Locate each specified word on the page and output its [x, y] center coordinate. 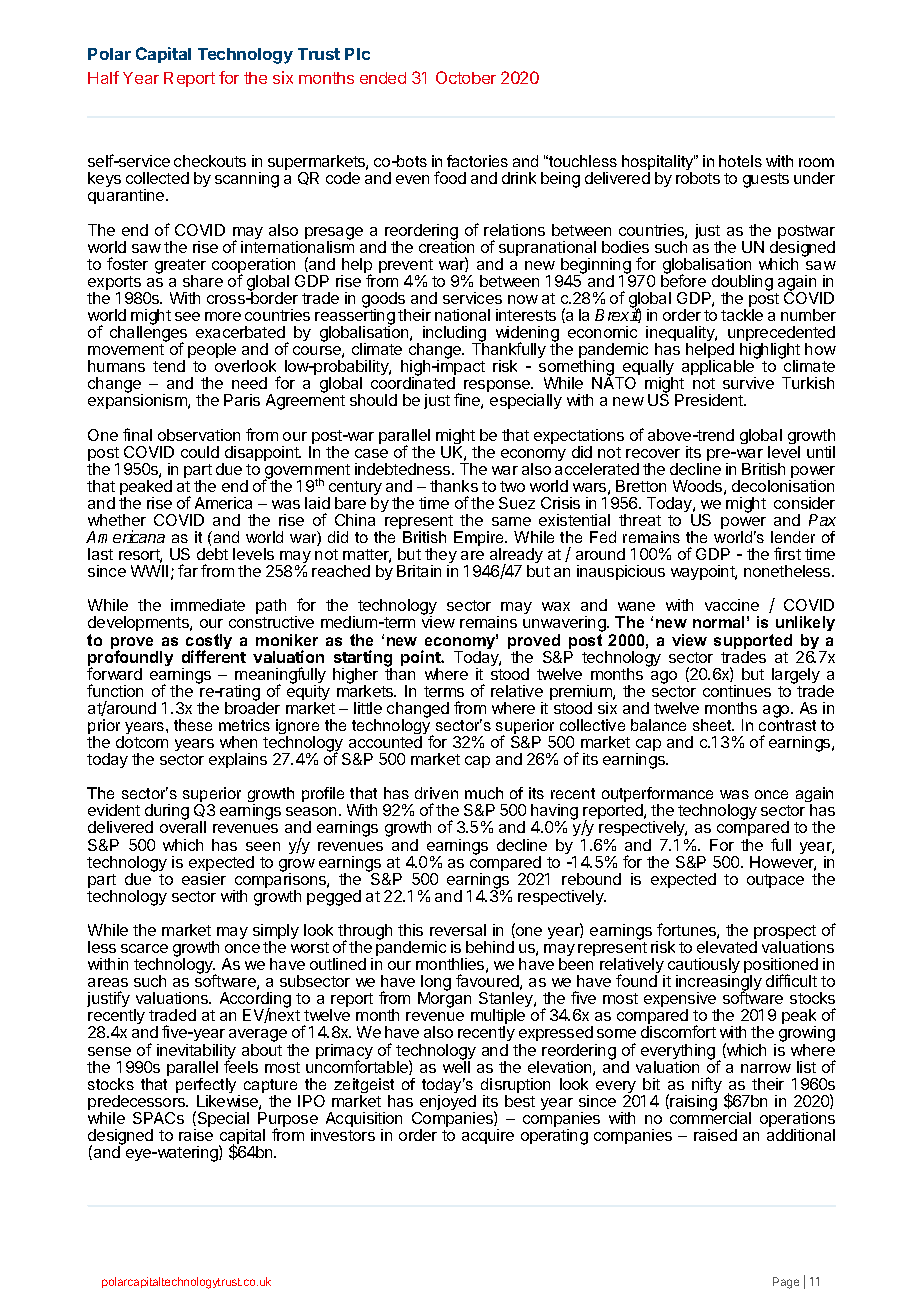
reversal [458, 930]
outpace [775, 881]
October [466, 77]
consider [804, 503]
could [200, 452]
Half [103, 77]
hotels [740, 161]
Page [786, 1283]
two [512, 486]
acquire [488, 1136]
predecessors [138, 1104]
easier [204, 879]
